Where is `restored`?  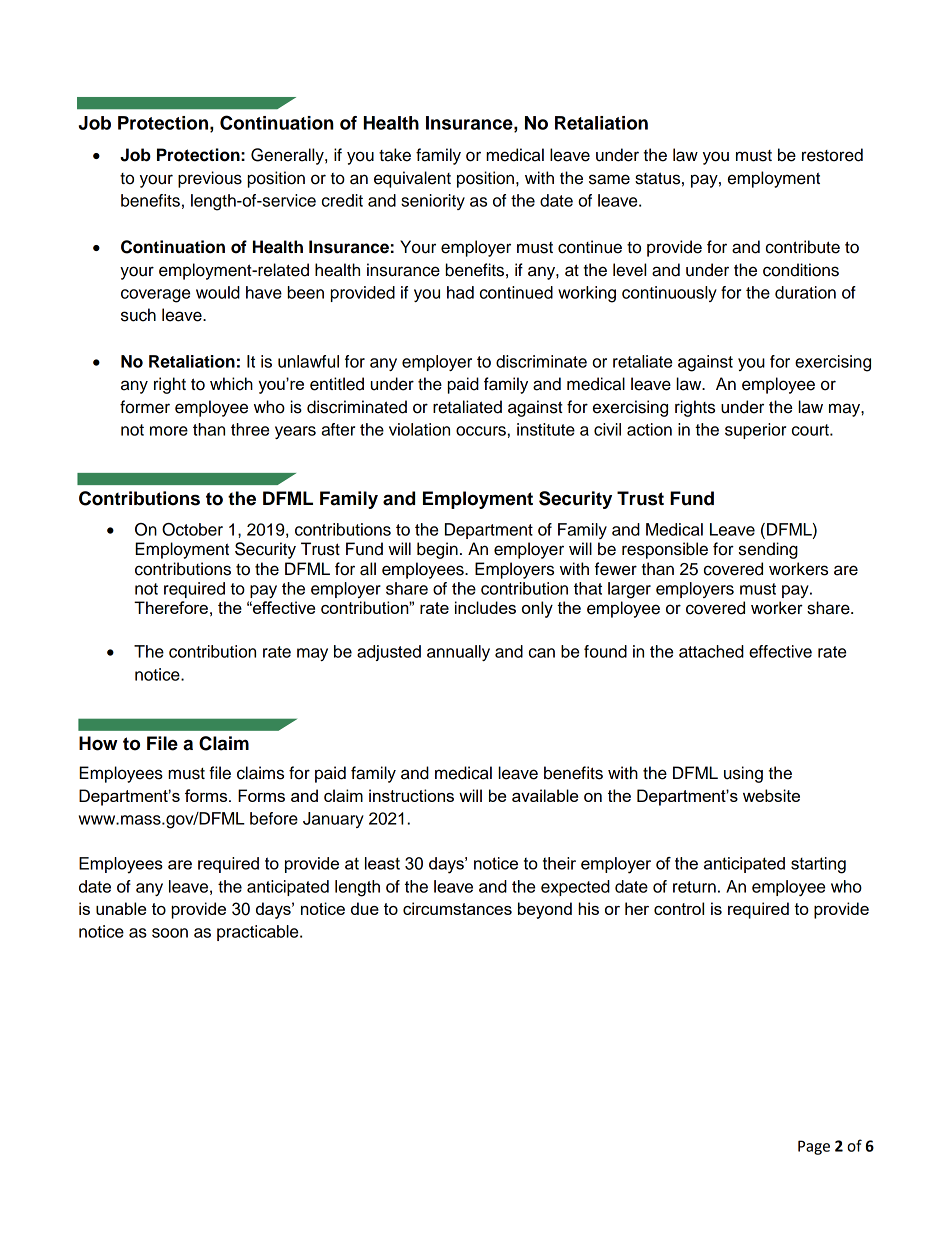 restored is located at coordinates (832, 155).
